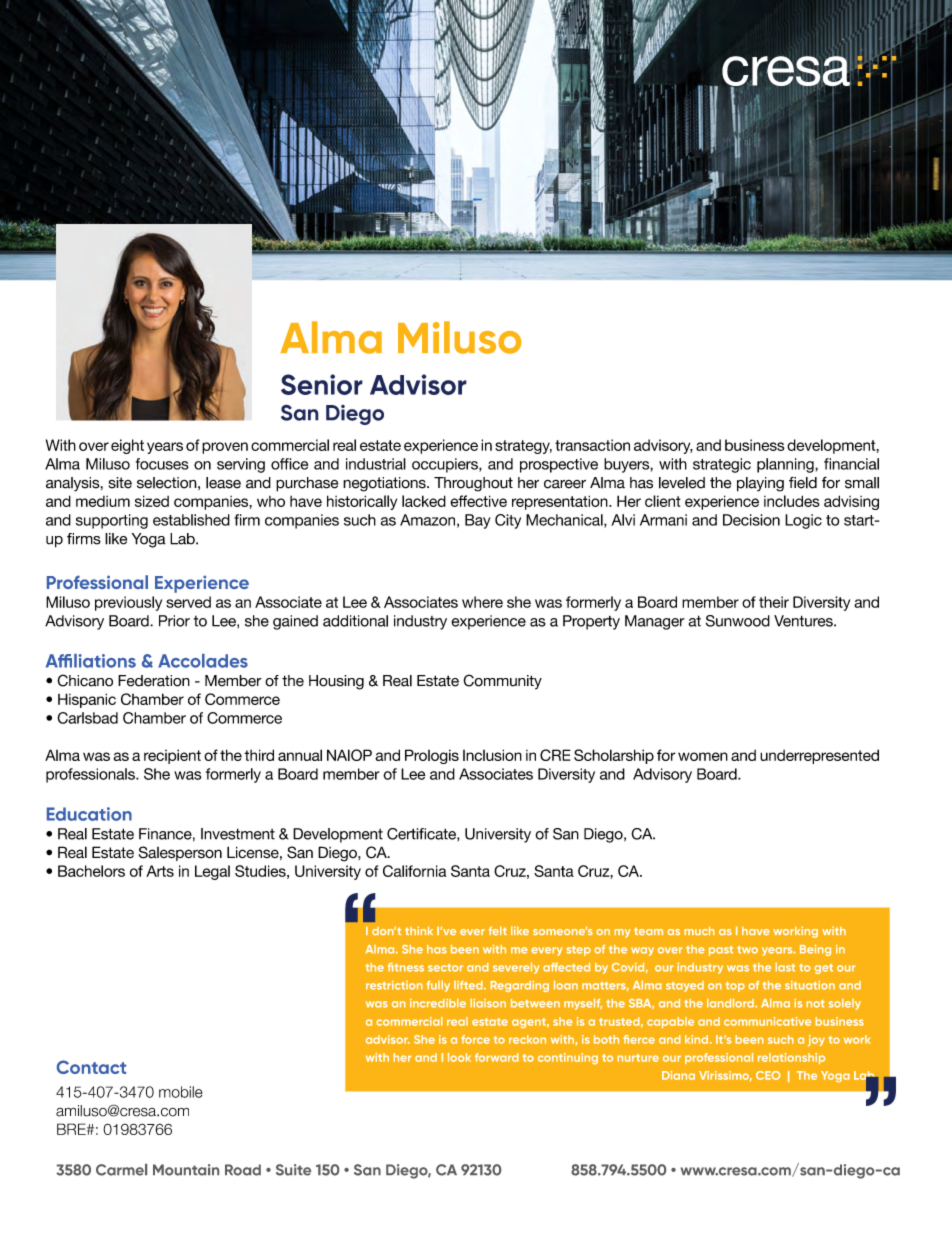 The height and width of the document is (1233, 952). I want to click on eight, so click(127, 446).
